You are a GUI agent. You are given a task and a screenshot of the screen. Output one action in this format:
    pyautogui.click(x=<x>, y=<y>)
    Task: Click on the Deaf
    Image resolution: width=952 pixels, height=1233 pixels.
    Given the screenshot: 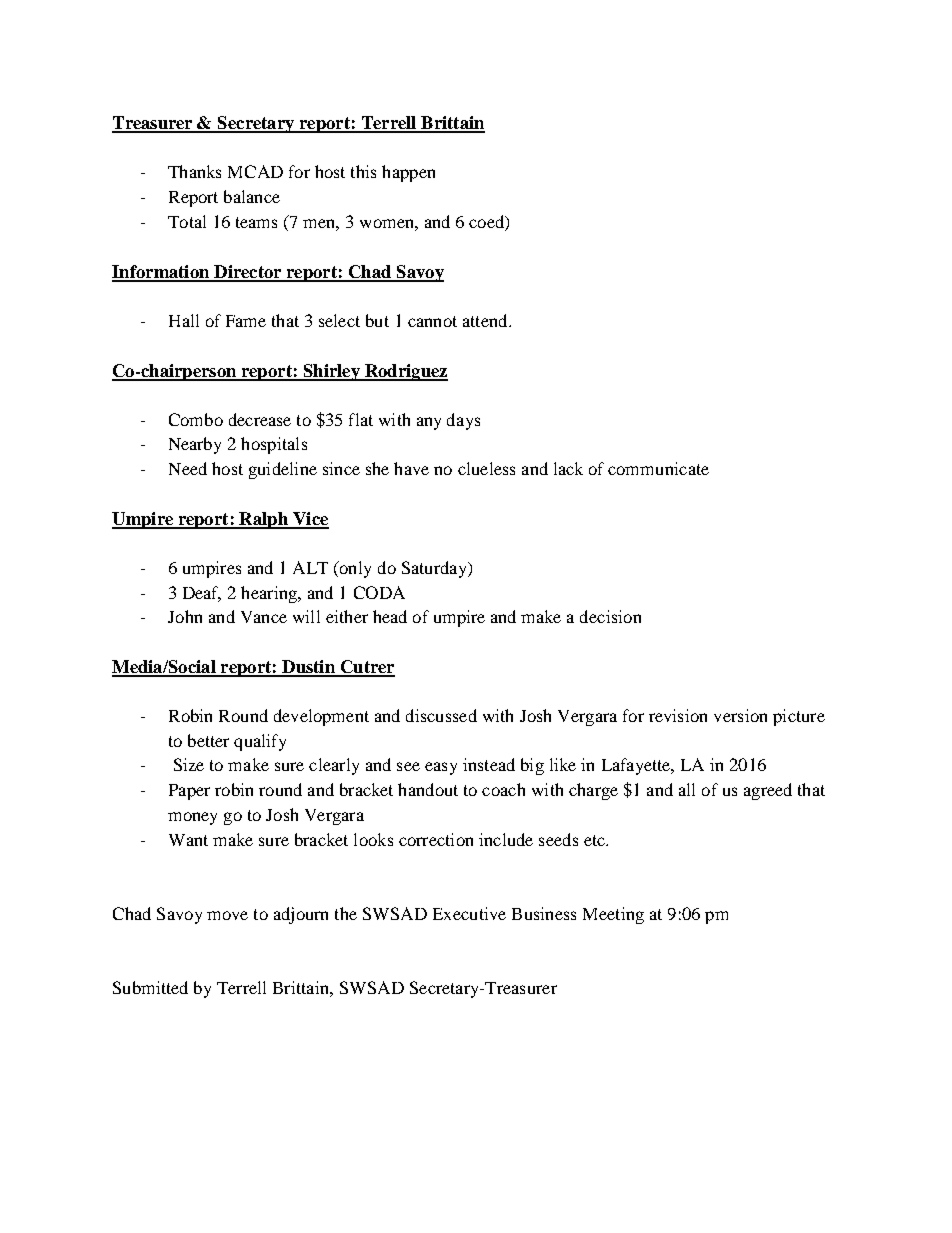 What is the action you would take?
    pyautogui.click(x=202, y=593)
